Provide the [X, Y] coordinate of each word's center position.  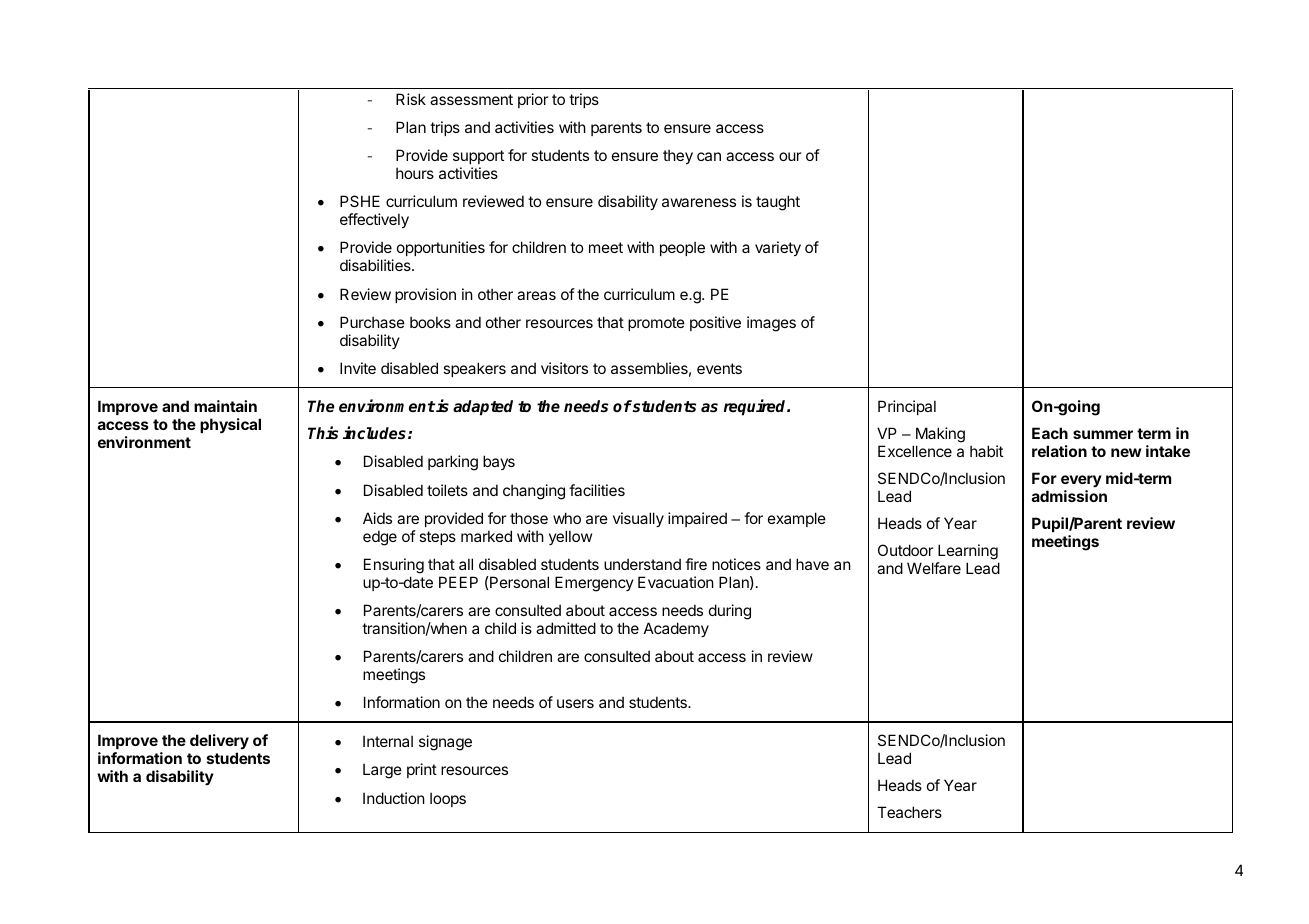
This [323, 433]
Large [382, 771]
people [682, 248]
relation [1059, 451]
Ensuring [394, 566]
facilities [597, 490]
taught [778, 203]
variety [778, 248]
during [730, 612]
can [709, 156]
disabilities [376, 265]
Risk [411, 99]
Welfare [934, 568]
